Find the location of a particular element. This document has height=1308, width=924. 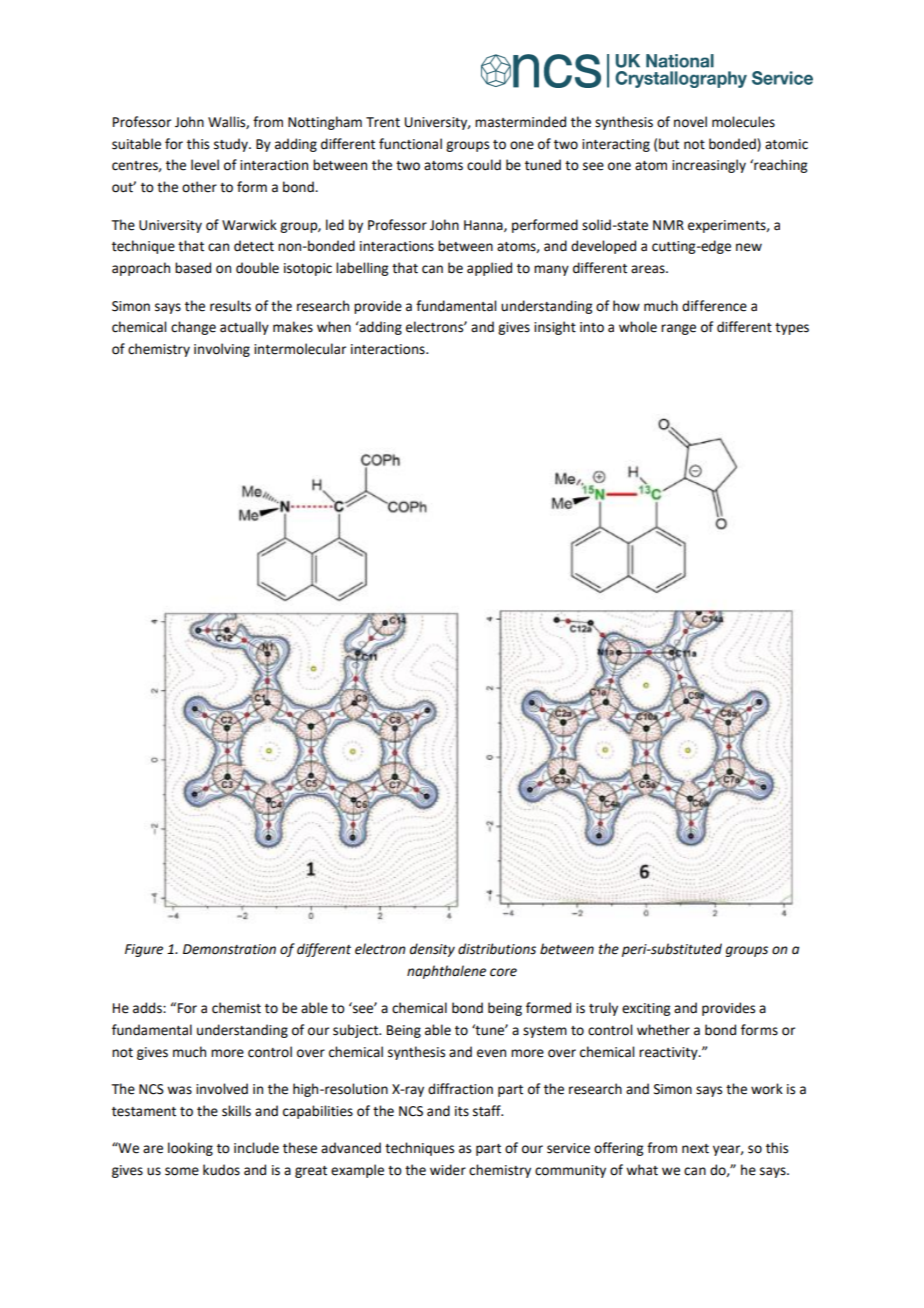

increasingly is located at coordinates (709, 166).
